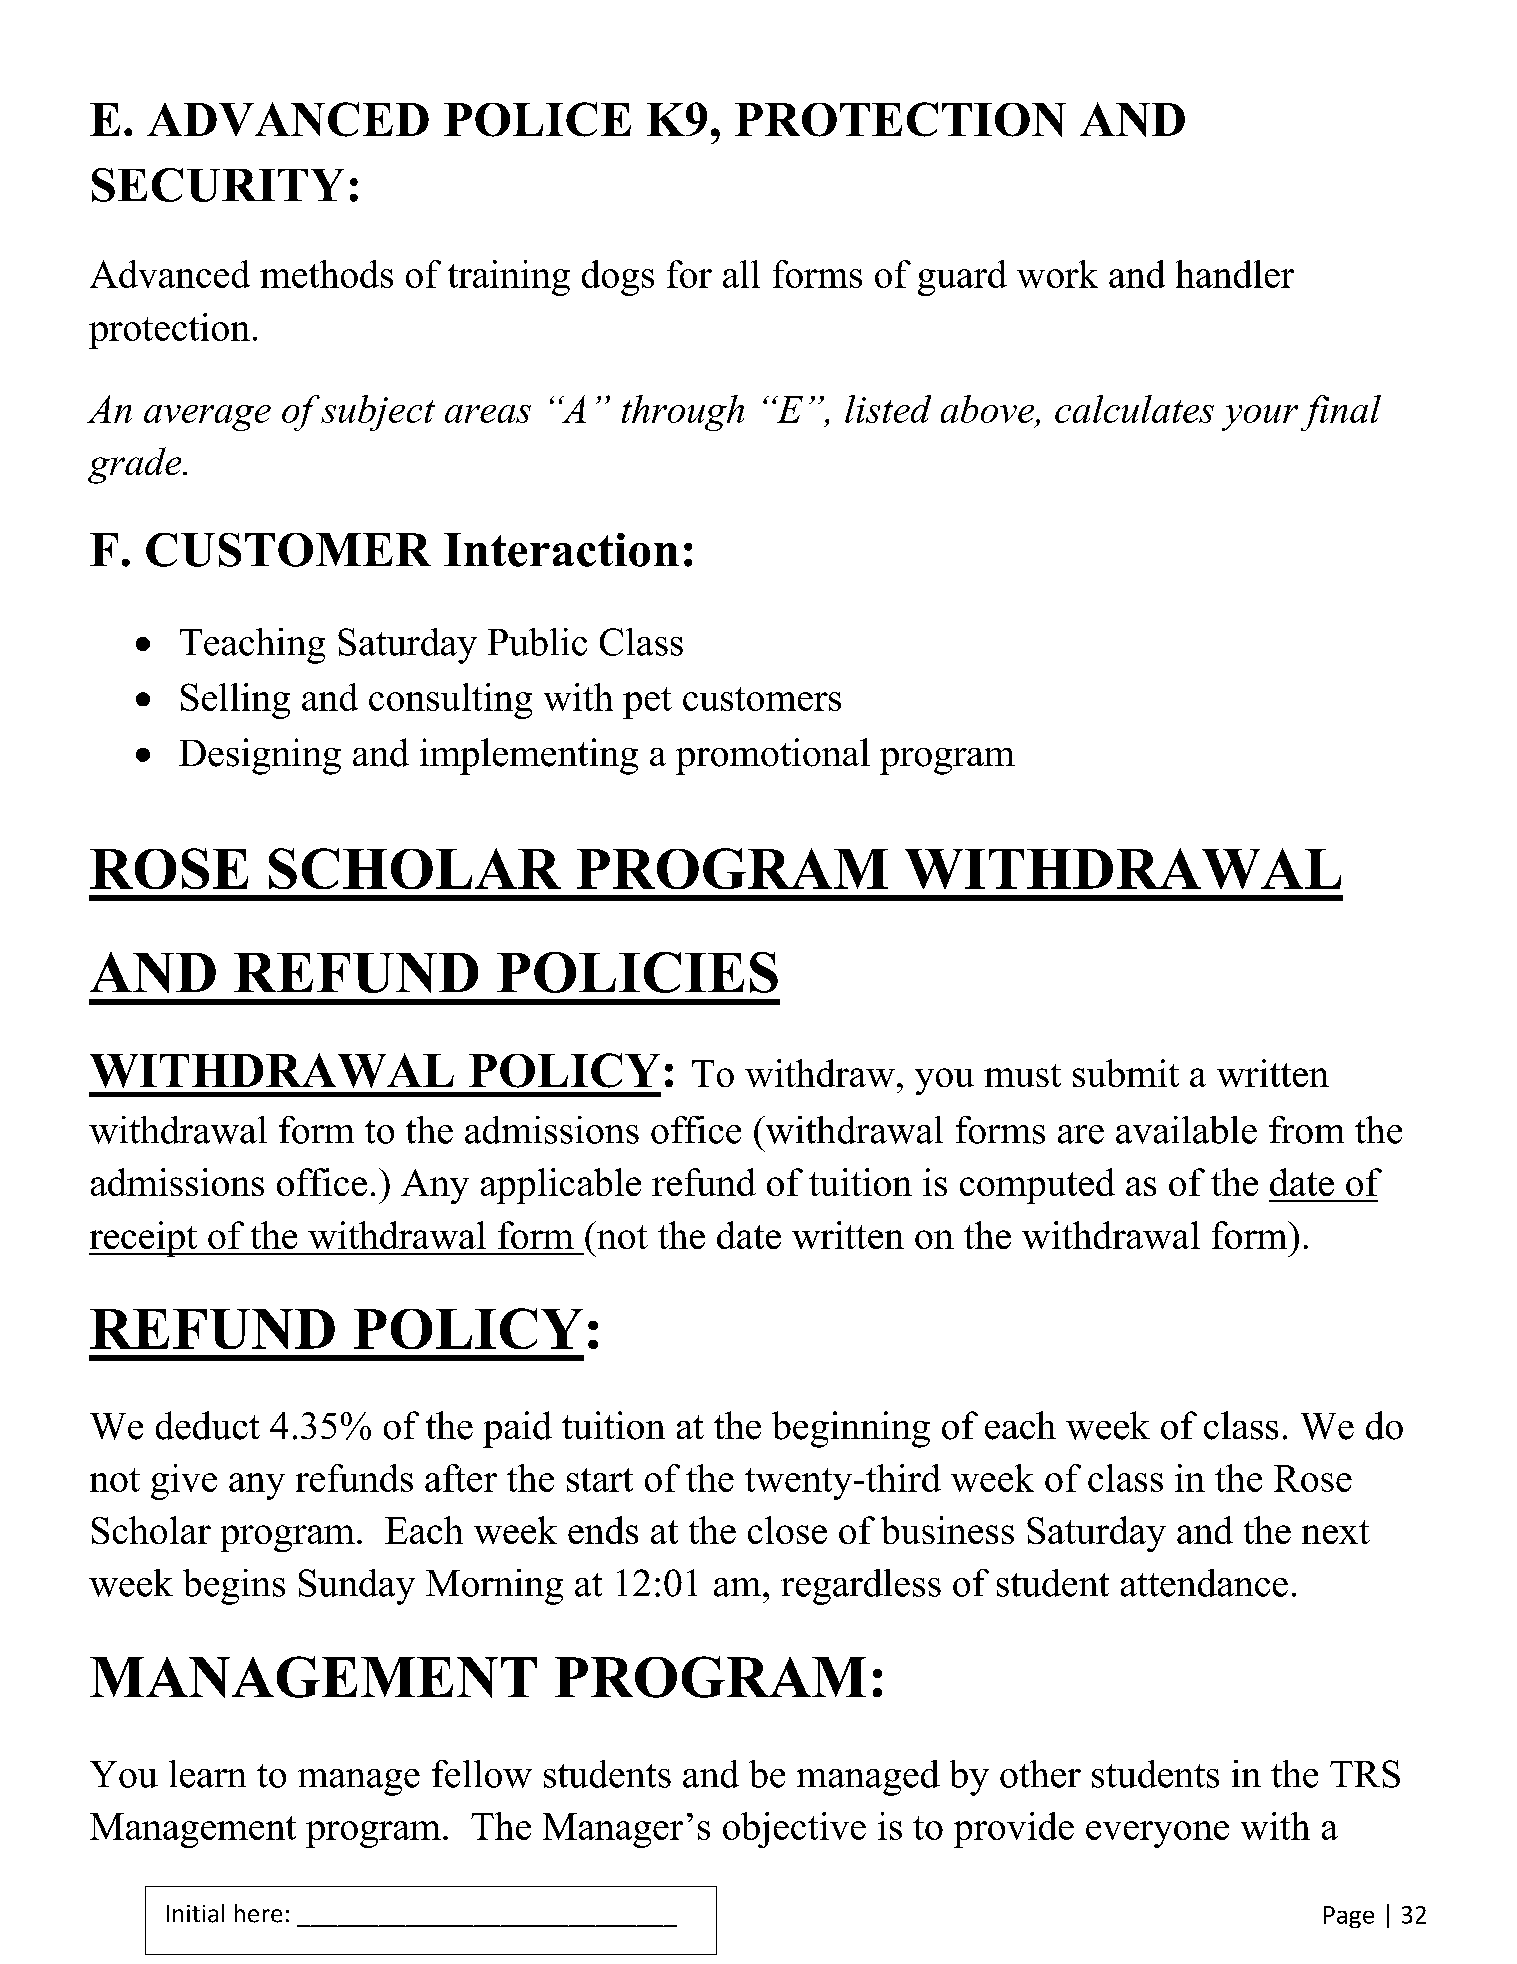  What do you see at coordinates (741, 274) in the page?
I see `all` at bounding box center [741, 274].
